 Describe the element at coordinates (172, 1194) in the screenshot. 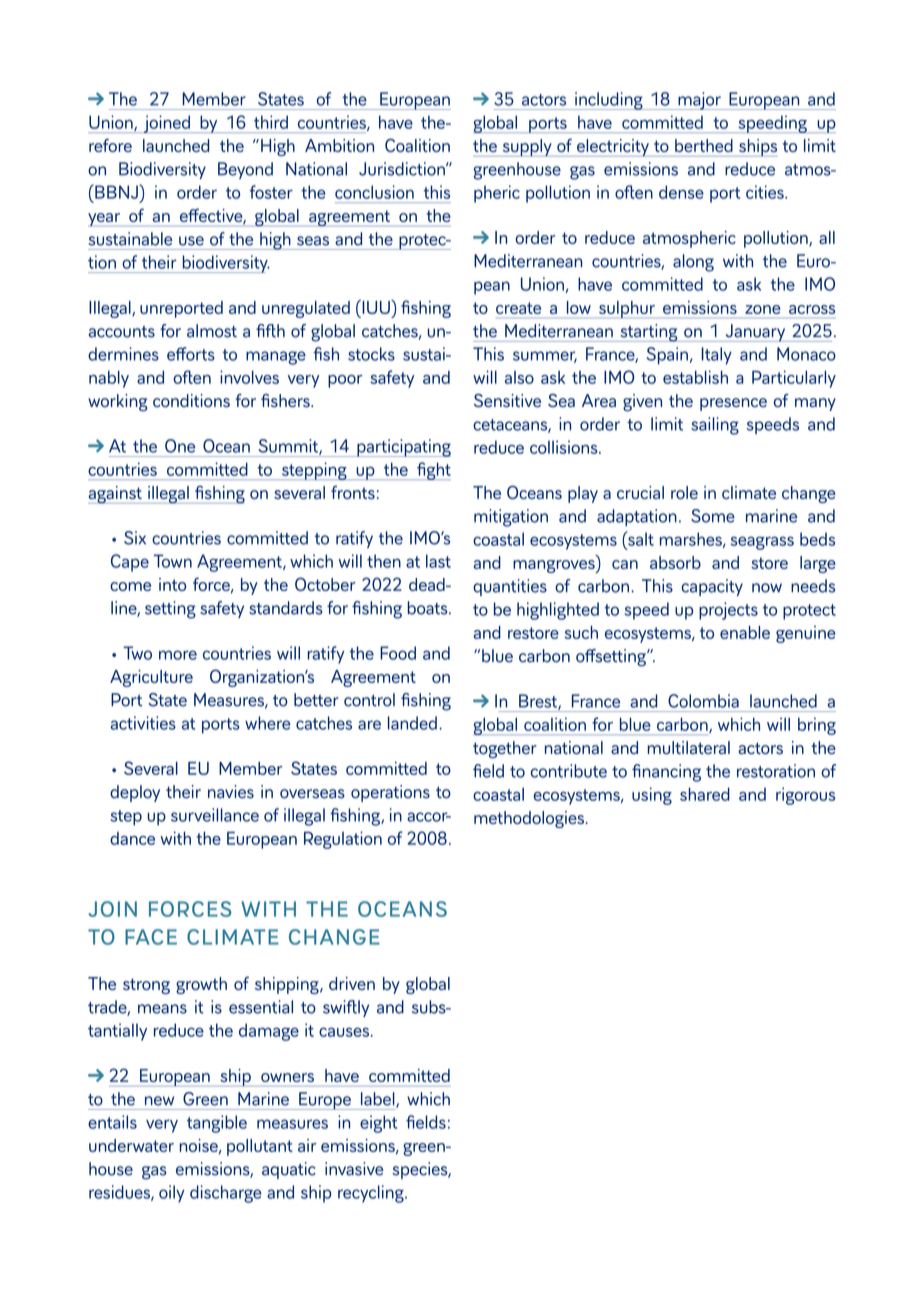

I see `oily` at that location.
